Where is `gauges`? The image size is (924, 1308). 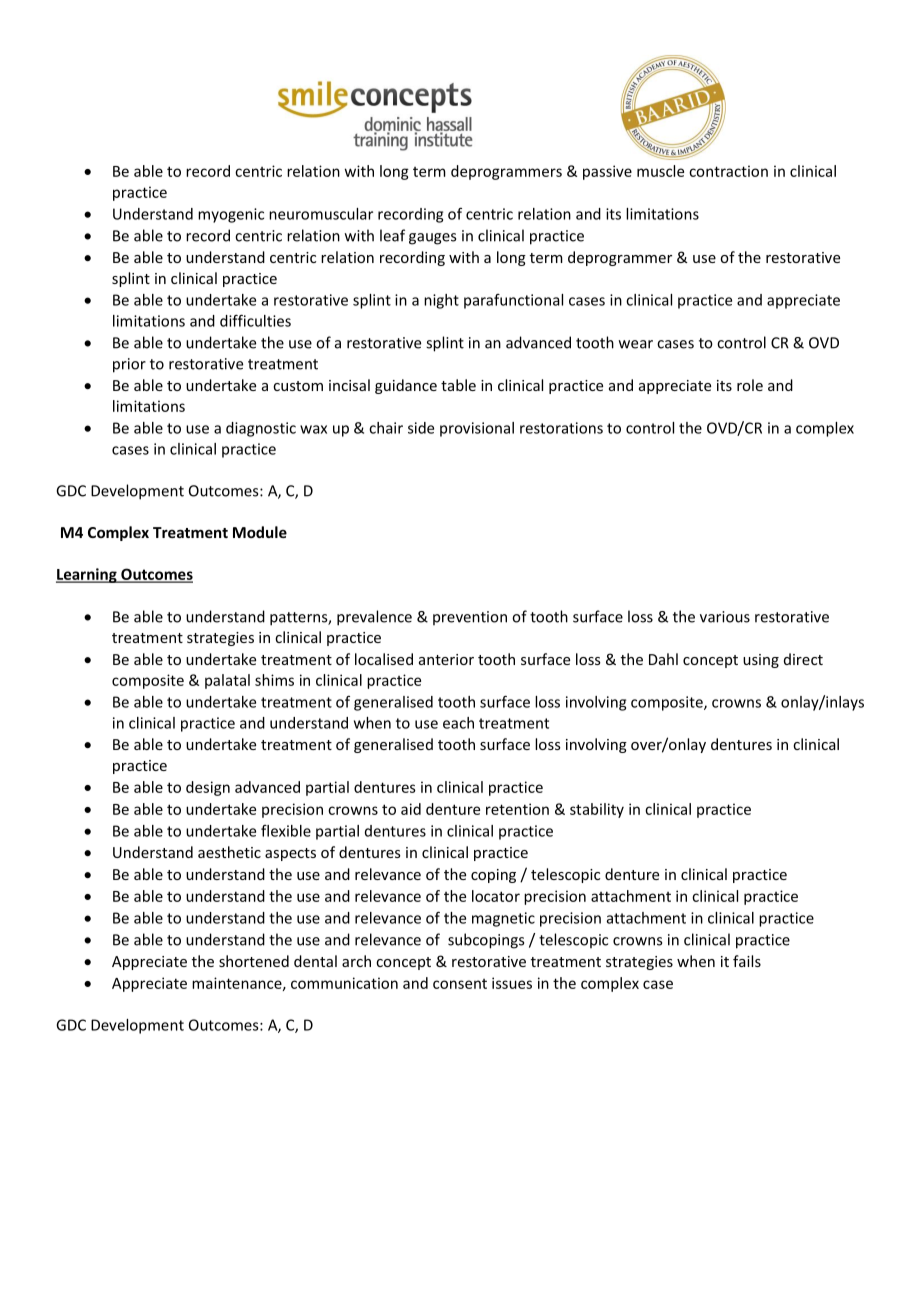
gauges is located at coordinates (432, 239).
